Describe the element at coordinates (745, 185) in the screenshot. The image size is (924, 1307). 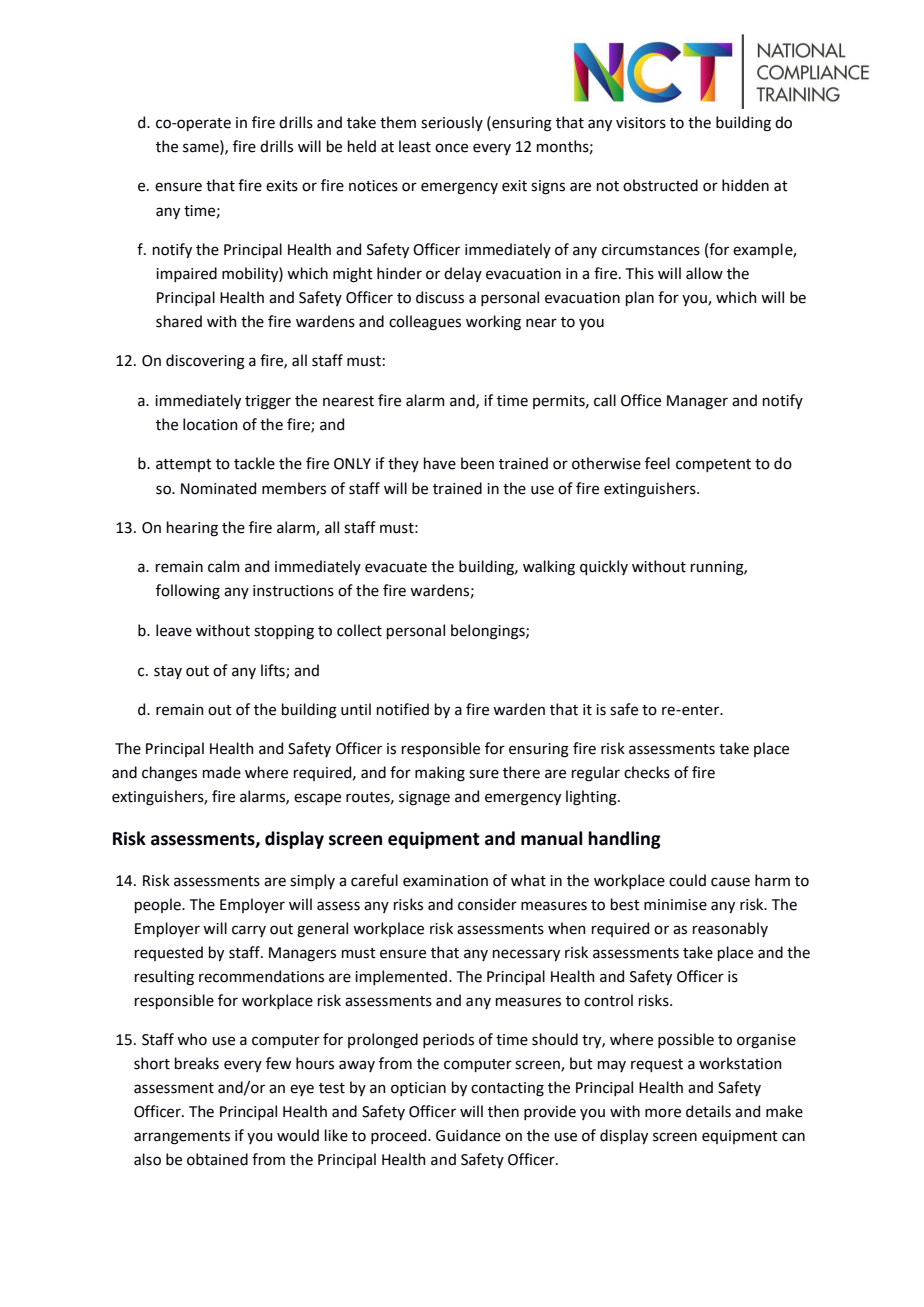
I see `hidden` at that location.
